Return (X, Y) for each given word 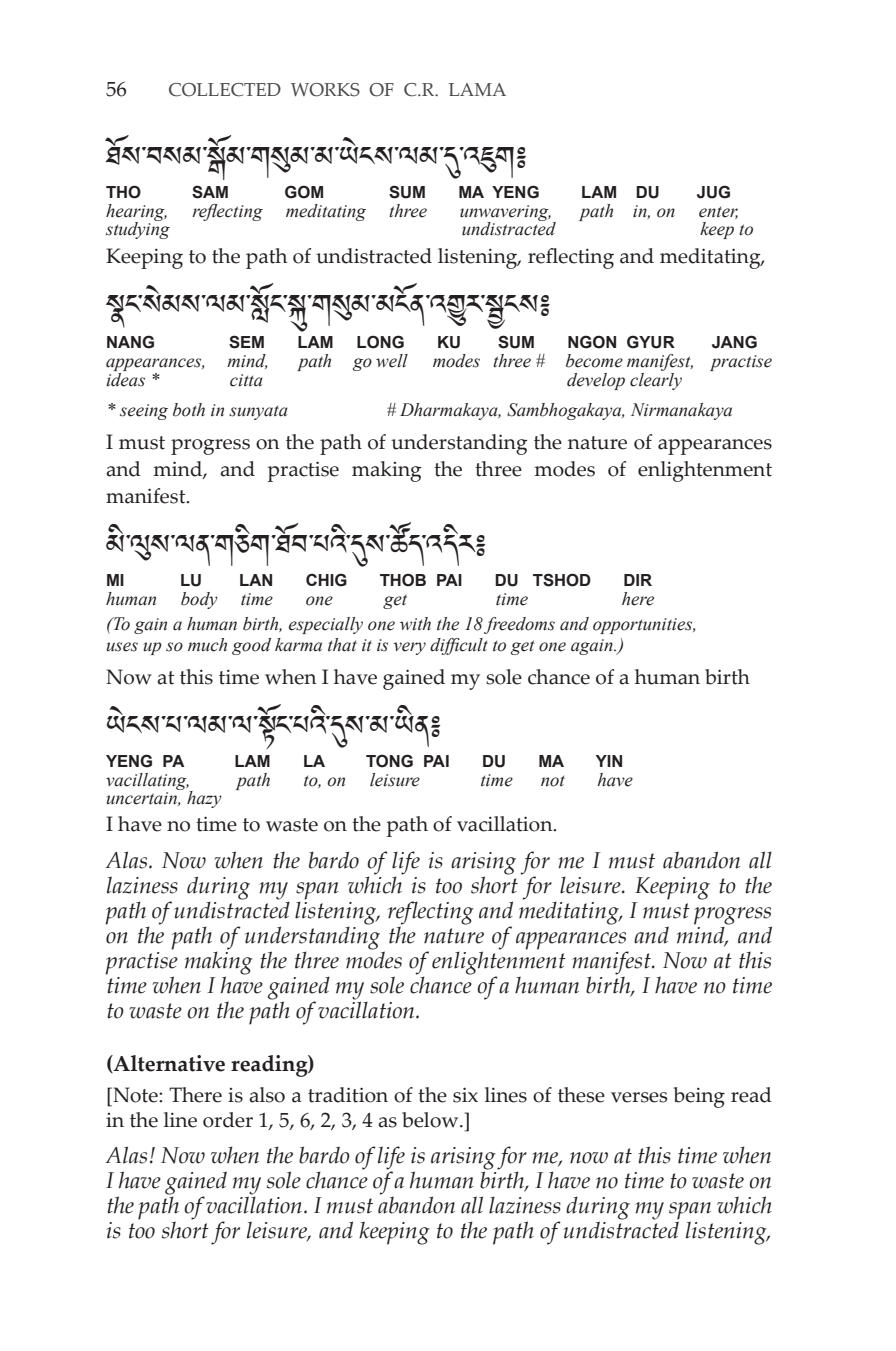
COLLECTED (225, 90)
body (199, 600)
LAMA (477, 89)
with (415, 624)
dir (638, 580)
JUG (713, 192)
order (228, 1120)
